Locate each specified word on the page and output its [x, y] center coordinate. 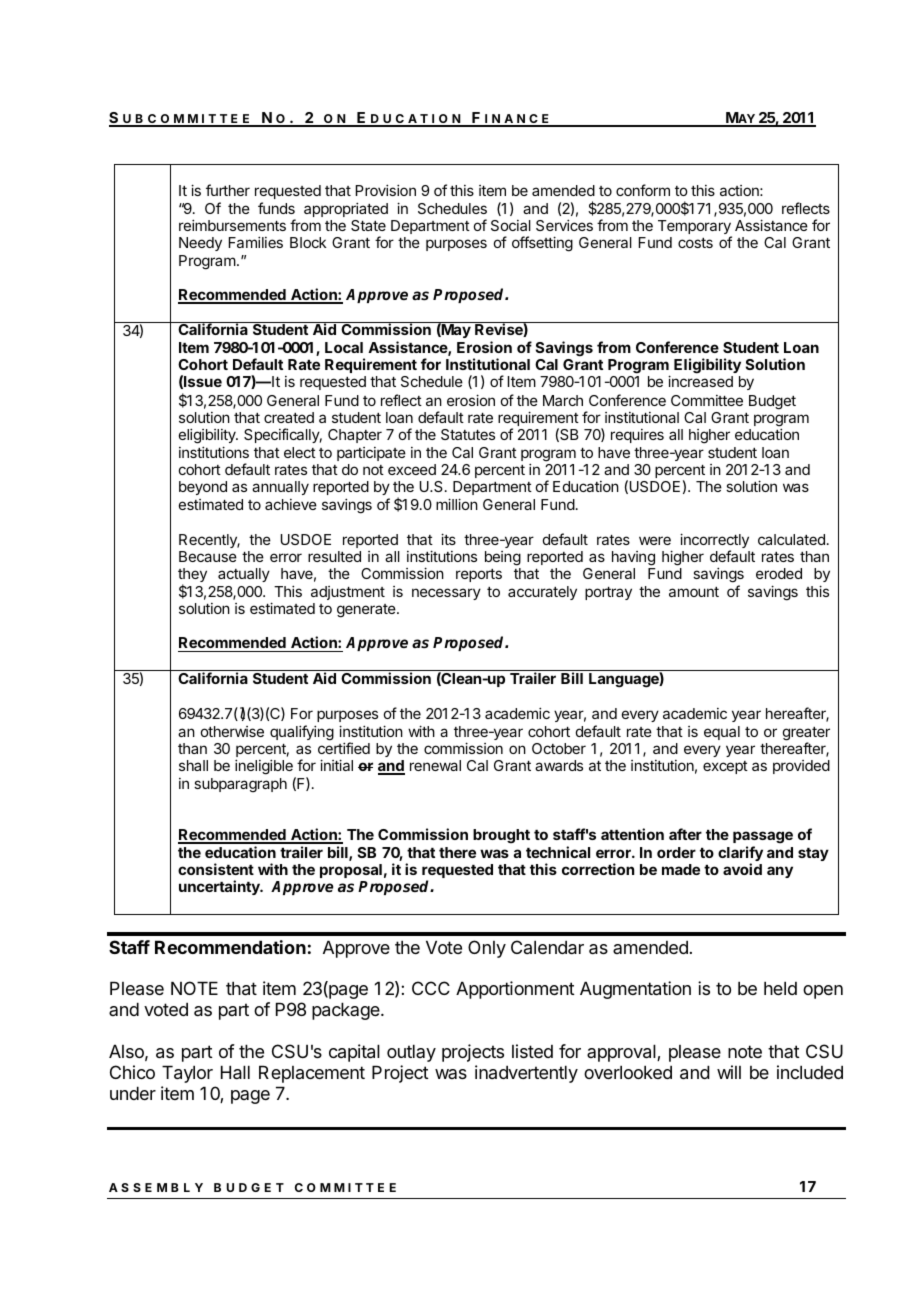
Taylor [187, 1074]
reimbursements [232, 225]
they [192, 576]
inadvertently [526, 1074]
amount [694, 592]
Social [511, 225]
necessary [446, 594]
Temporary [695, 228]
